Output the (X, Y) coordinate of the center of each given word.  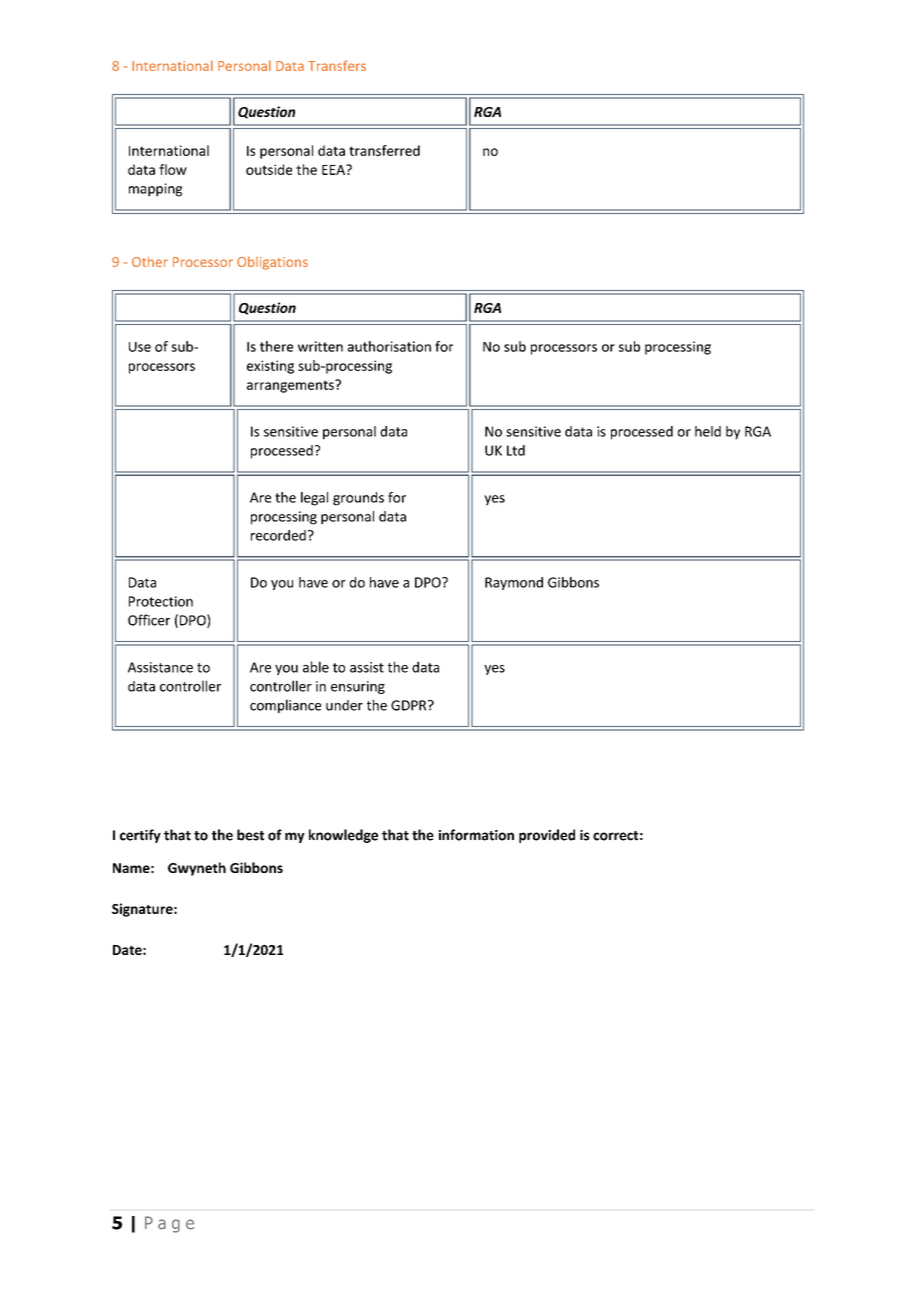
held (708, 431)
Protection (161, 601)
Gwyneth (197, 869)
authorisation (389, 346)
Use (140, 347)
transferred (384, 150)
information (476, 835)
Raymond (514, 583)
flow (173, 169)
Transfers (337, 65)
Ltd (516, 450)
